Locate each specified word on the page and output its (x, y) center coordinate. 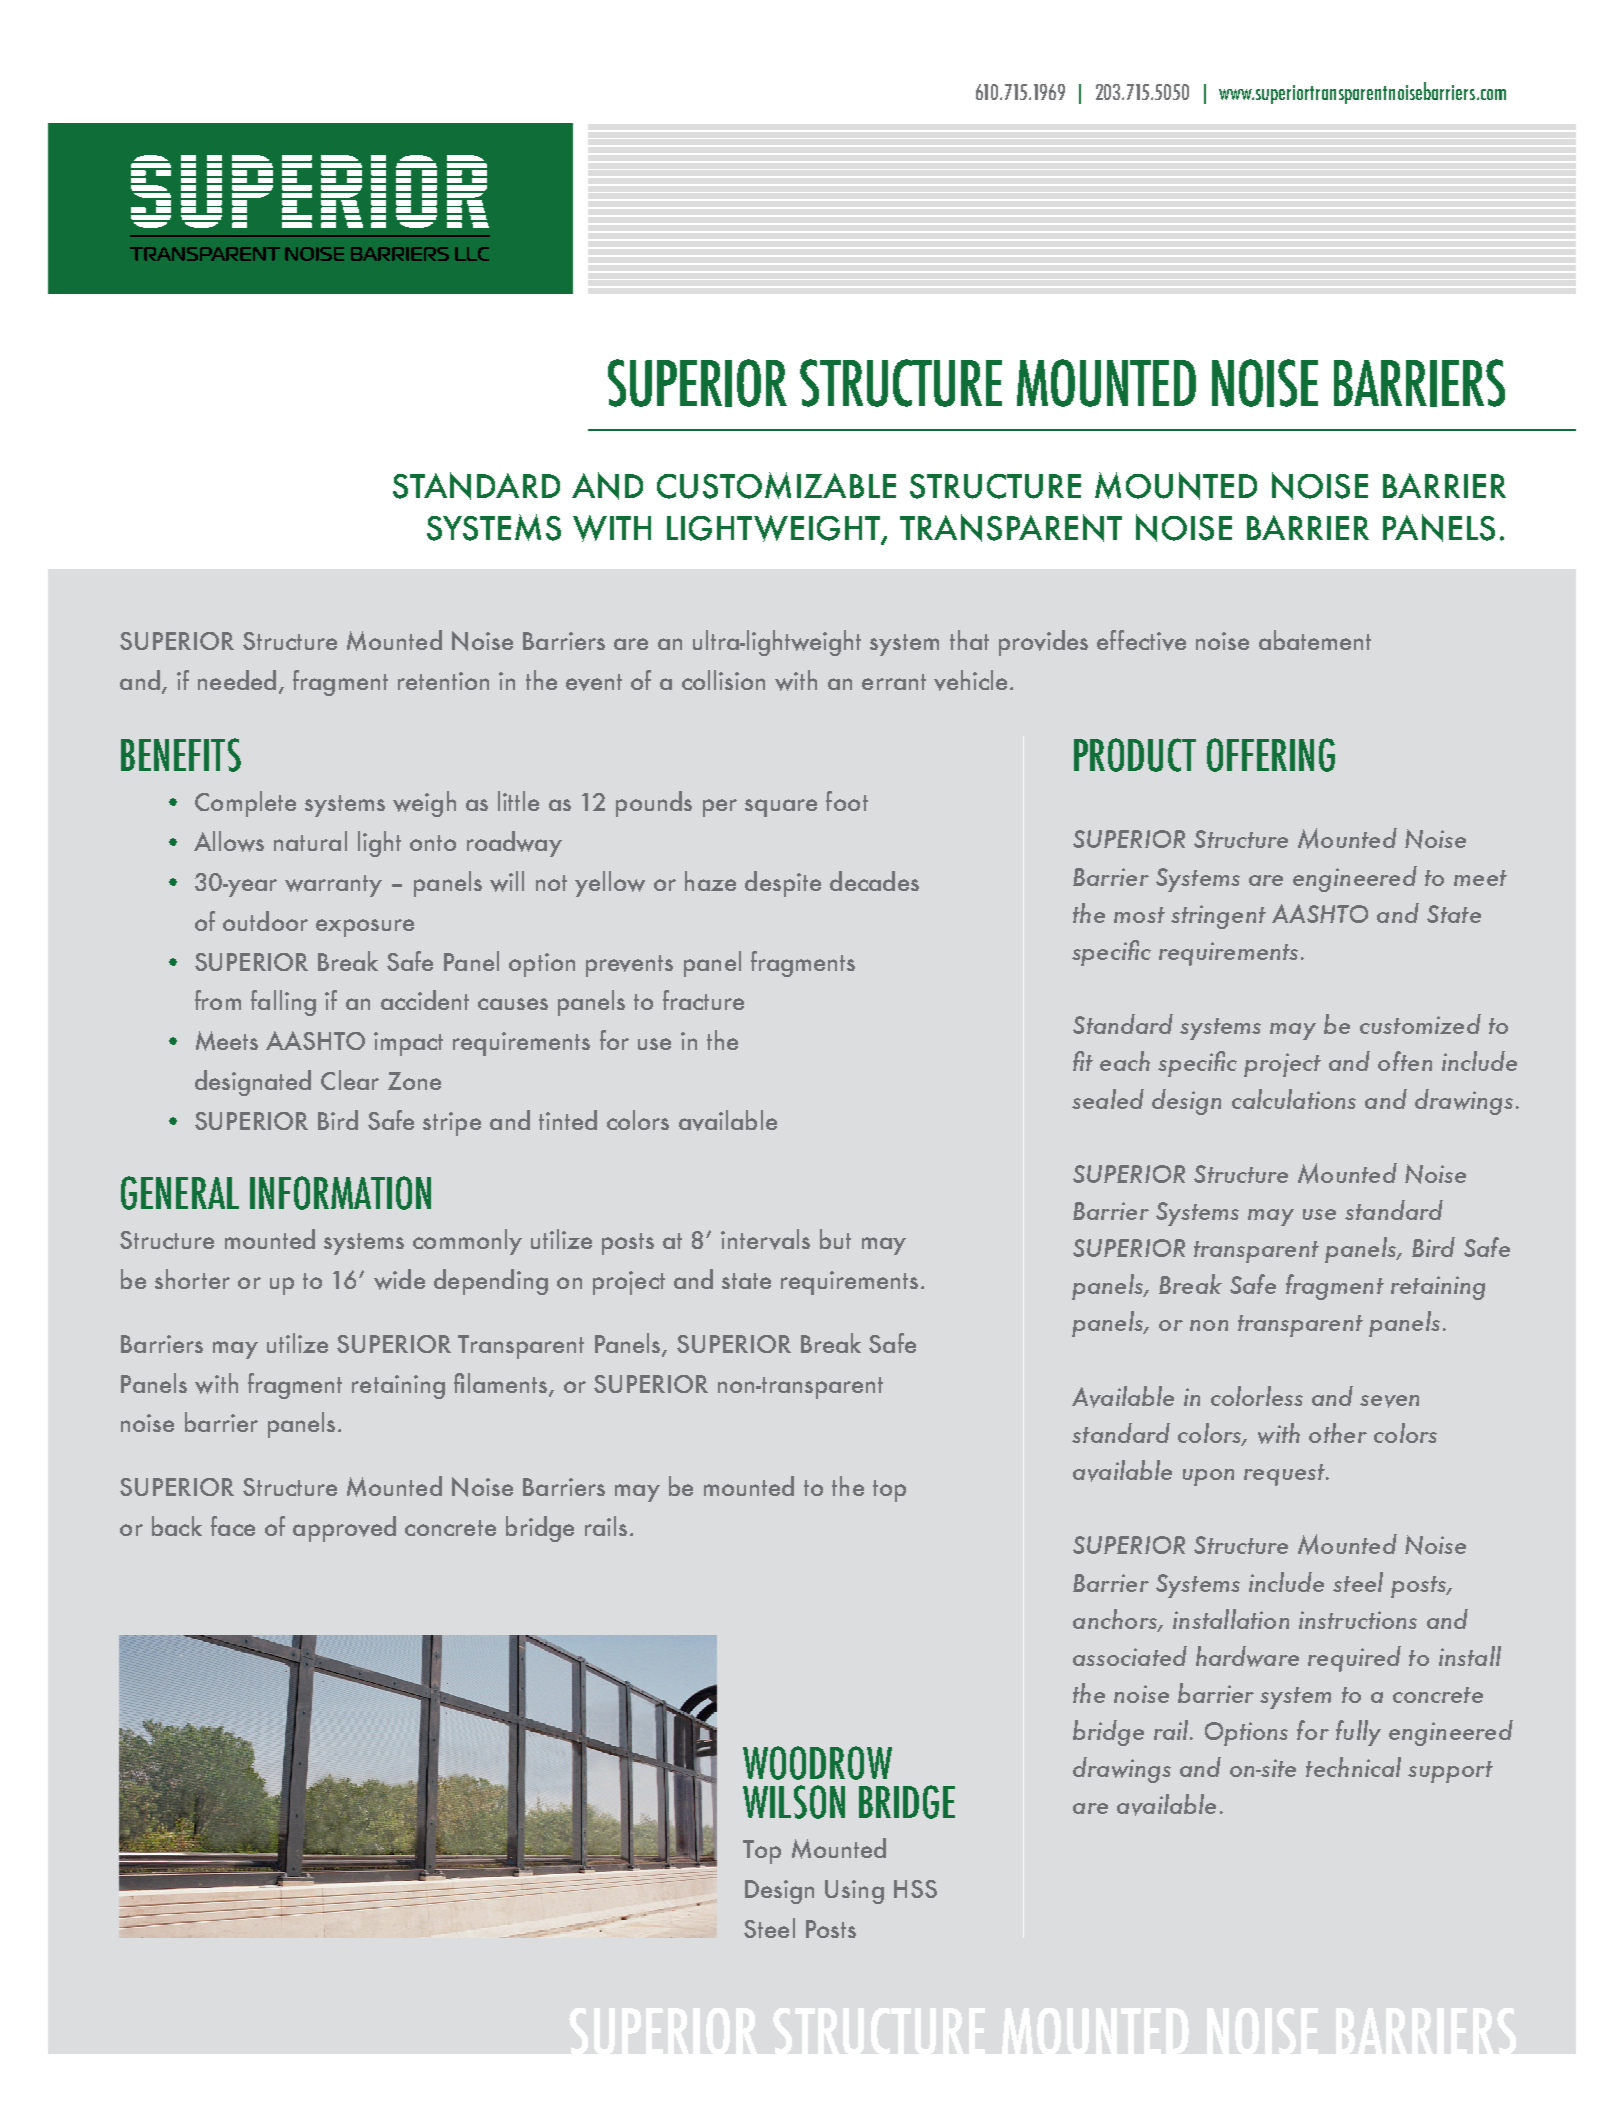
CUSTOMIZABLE (776, 485)
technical (1353, 1767)
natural (310, 841)
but (835, 1239)
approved (344, 1529)
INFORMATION (340, 1193)
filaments (502, 1384)
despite (783, 884)
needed (237, 680)
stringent (1218, 917)
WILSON (794, 1802)
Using (854, 1892)
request (1285, 1475)
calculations (1294, 1099)
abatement (1315, 640)
